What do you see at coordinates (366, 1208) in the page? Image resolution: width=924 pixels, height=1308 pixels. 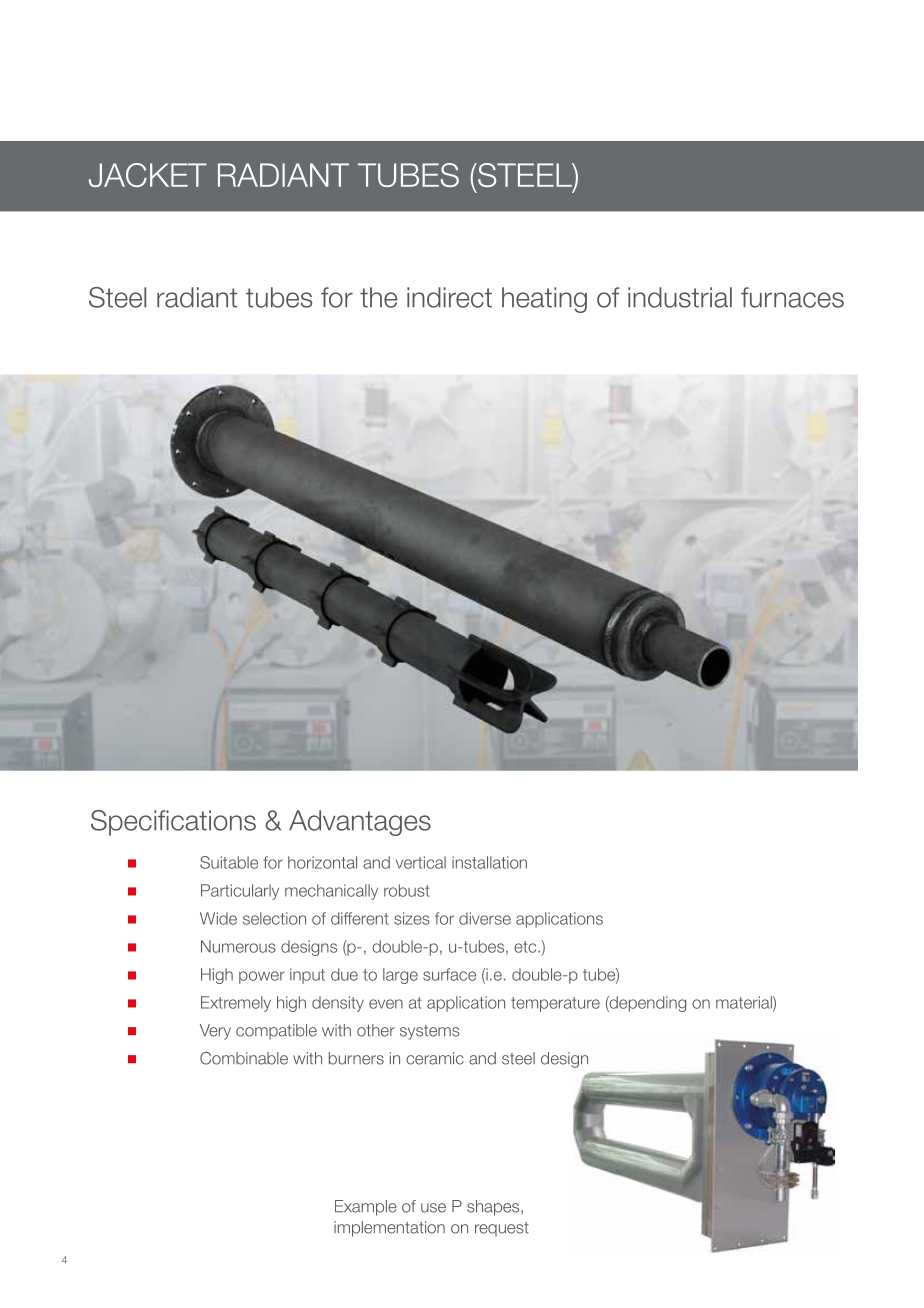 I see `Example` at bounding box center [366, 1208].
